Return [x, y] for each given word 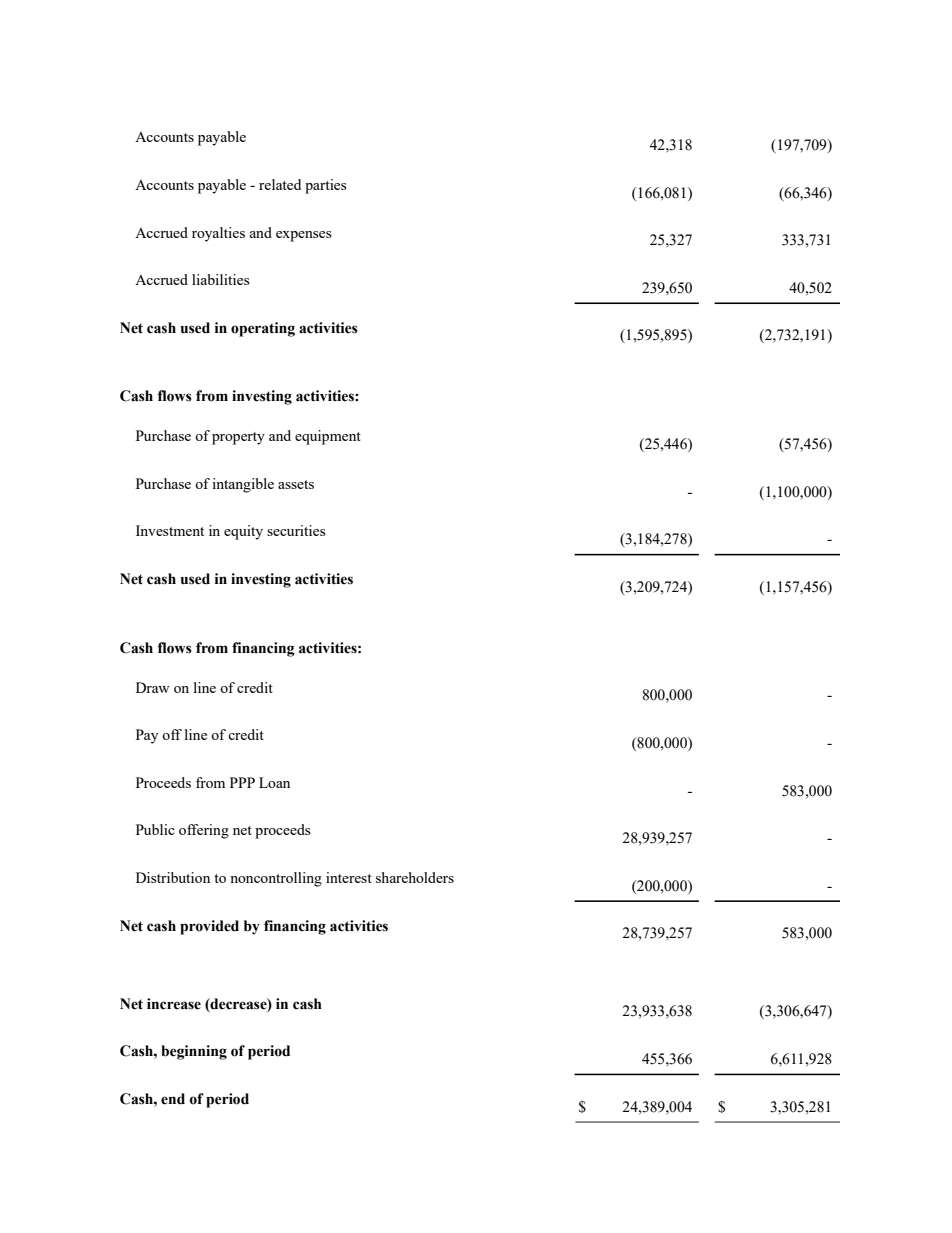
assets [296, 484]
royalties [218, 234]
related [280, 184]
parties [326, 186]
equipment [328, 437]
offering [204, 831]
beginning [194, 1052]
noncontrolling [276, 879]
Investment [170, 530]
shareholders [415, 877]
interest [349, 877]
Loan [274, 782]
